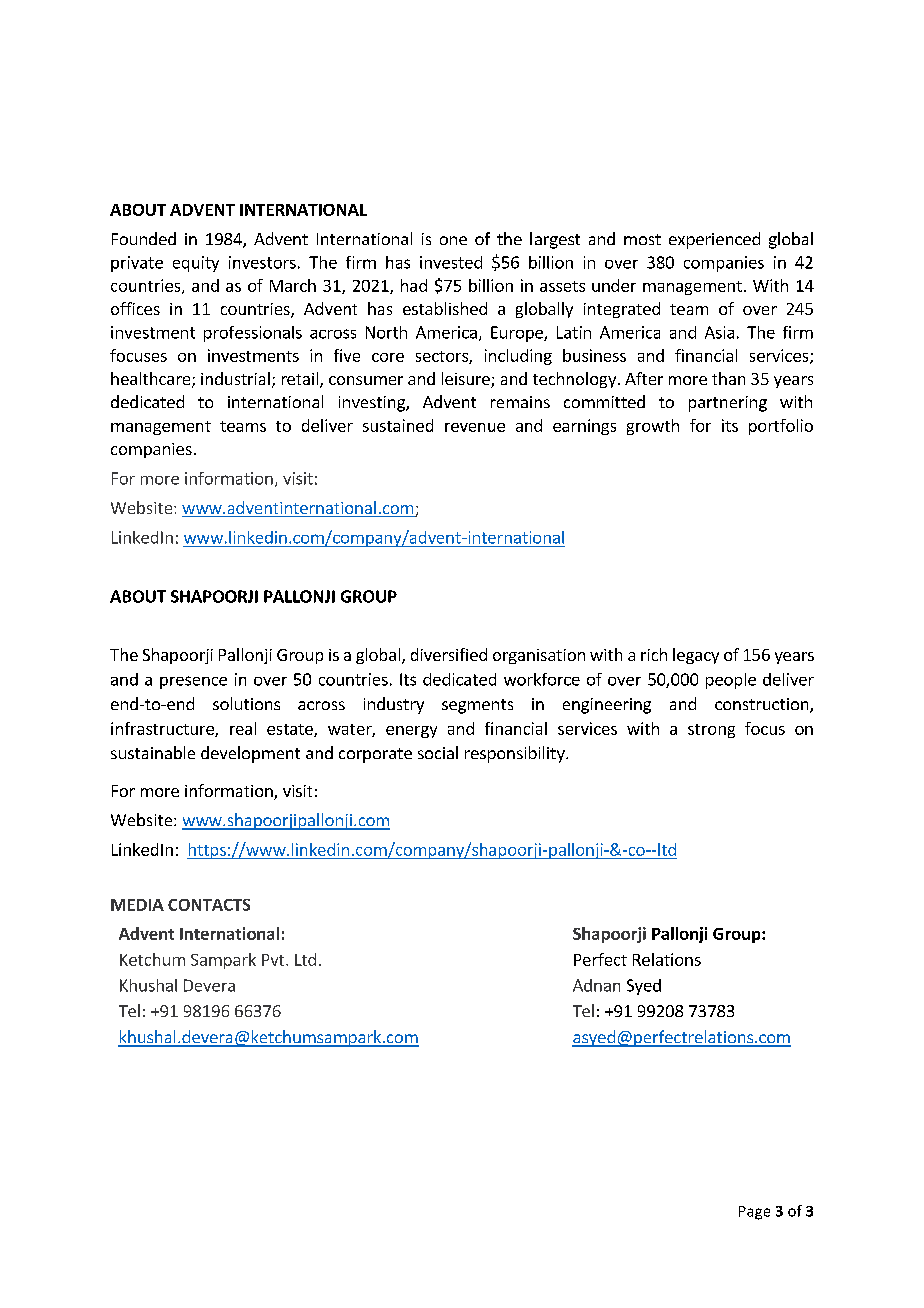  Describe the element at coordinates (714, 240) in the page. I see `experienced` at that location.
